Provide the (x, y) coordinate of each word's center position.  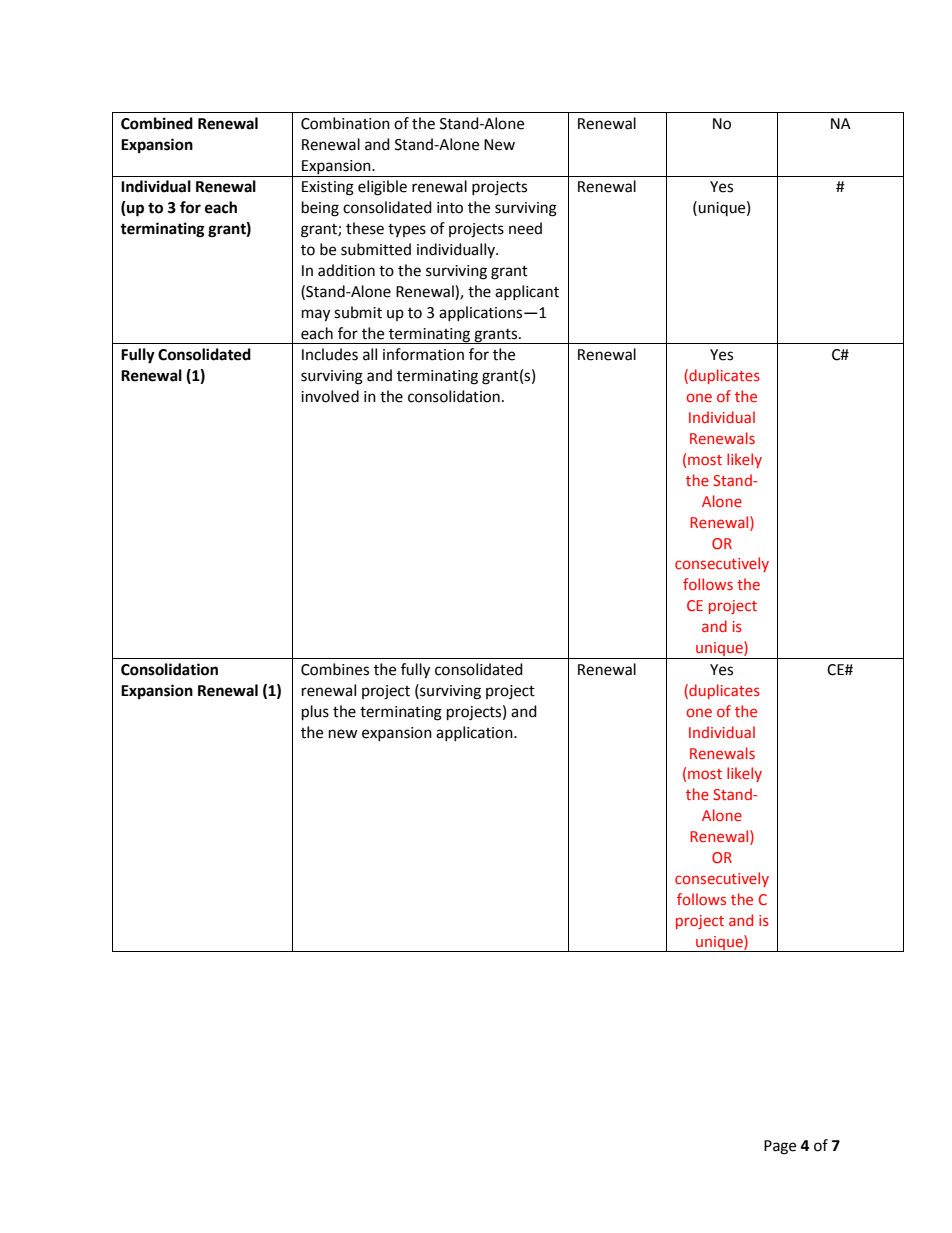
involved (330, 396)
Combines (335, 669)
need (525, 228)
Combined (157, 123)
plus (315, 713)
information (423, 354)
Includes (330, 354)
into (450, 208)
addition (346, 270)
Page (780, 1147)
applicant (527, 292)
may (316, 315)
